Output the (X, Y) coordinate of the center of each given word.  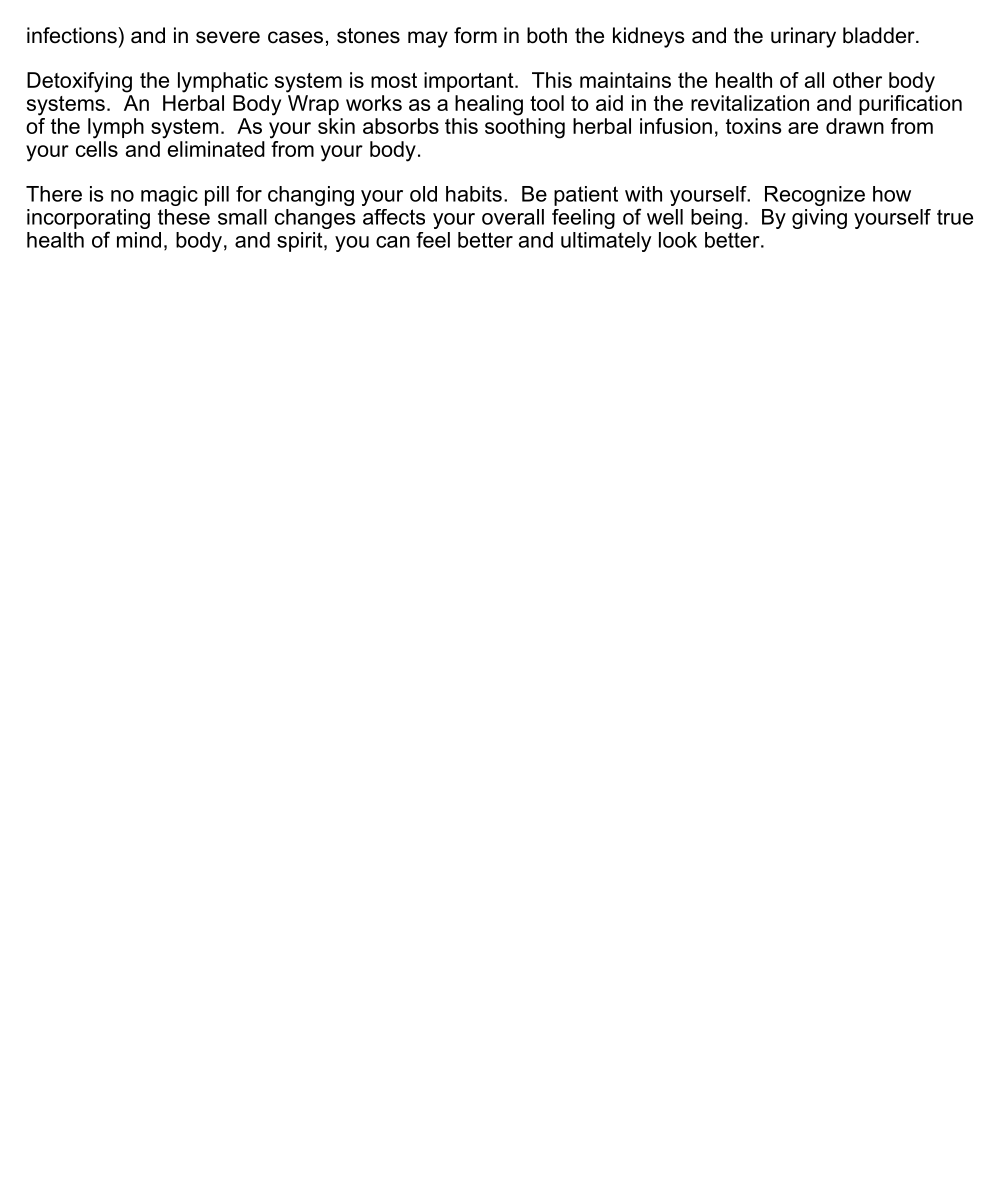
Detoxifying (79, 82)
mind (139, 240)
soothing (525, 128)
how (892, 194)
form (475, 35)
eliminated (216, 149)
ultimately (606, 242)
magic (169, 196)
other (857, 80)
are (803, 128)
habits (474, 194)
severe (228, 37)
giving (819, 219)
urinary (803, 37)
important (470, 82)
